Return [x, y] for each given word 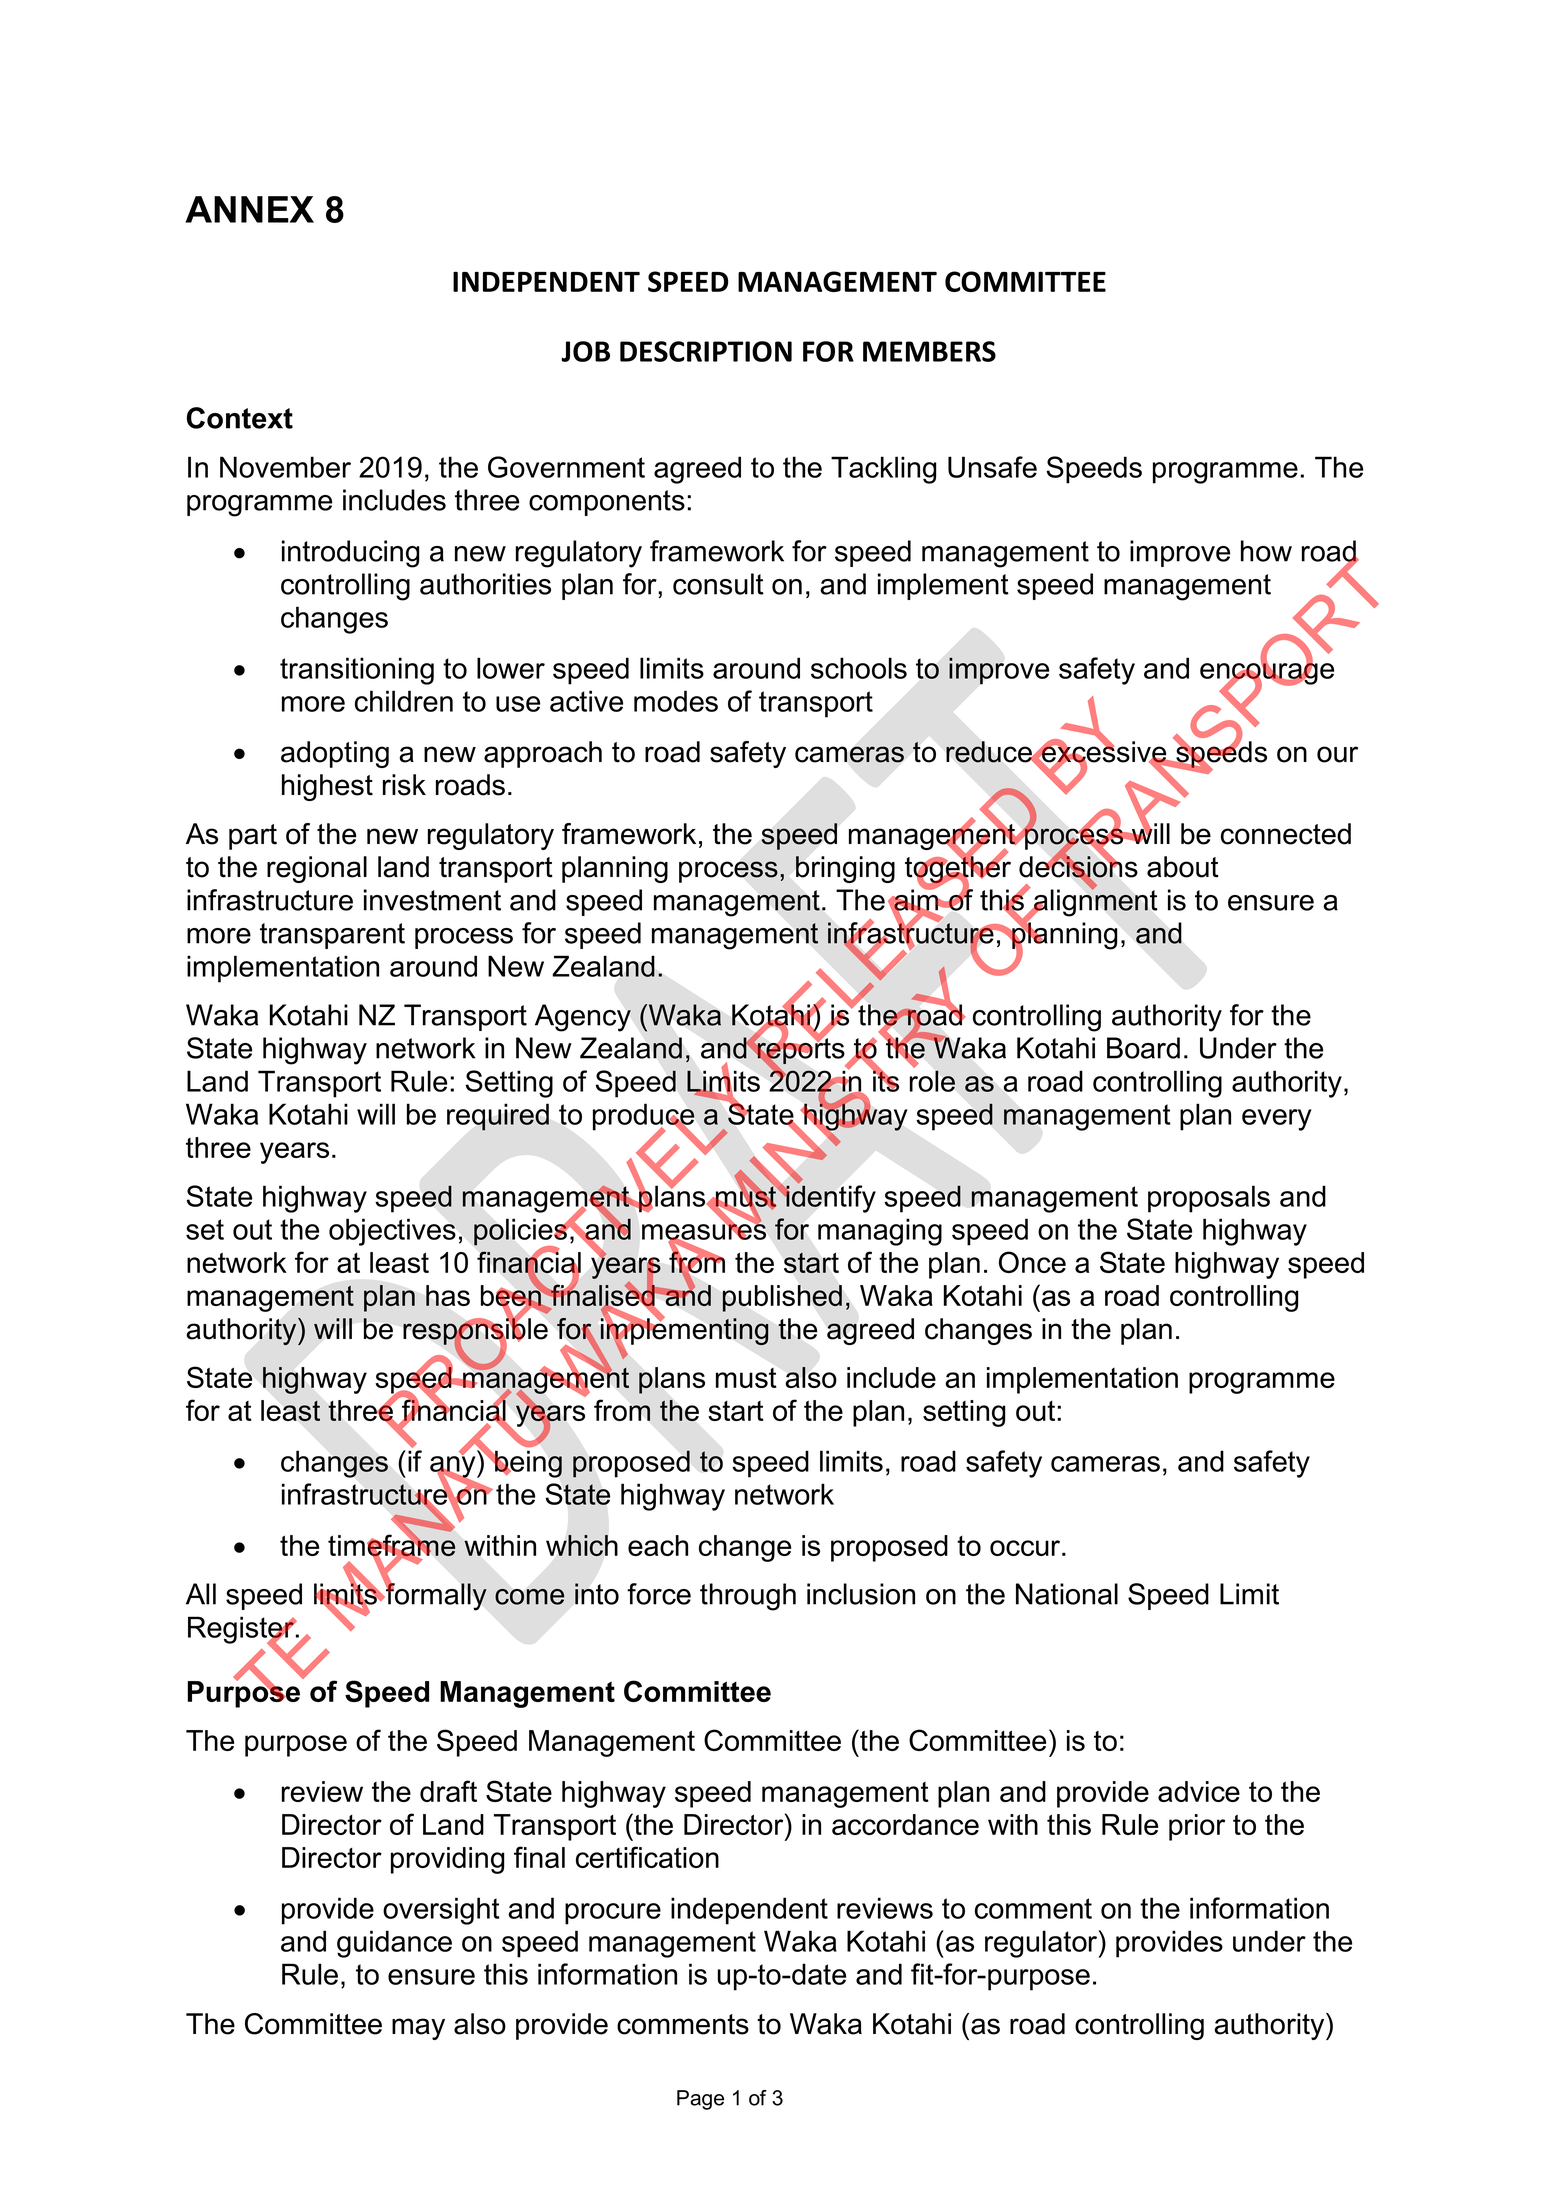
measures [704, 1232]
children [404, 701]
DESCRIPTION [706, 351]
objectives [392, 1232]
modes [676, 701]
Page [700, 2100]
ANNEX [249, 209]
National [1067, 1594]
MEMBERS [929, 351]
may [418, 2029]
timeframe [392, 1545]
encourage [1267, 674]
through [748, 1597]
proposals [1209, 1199]
